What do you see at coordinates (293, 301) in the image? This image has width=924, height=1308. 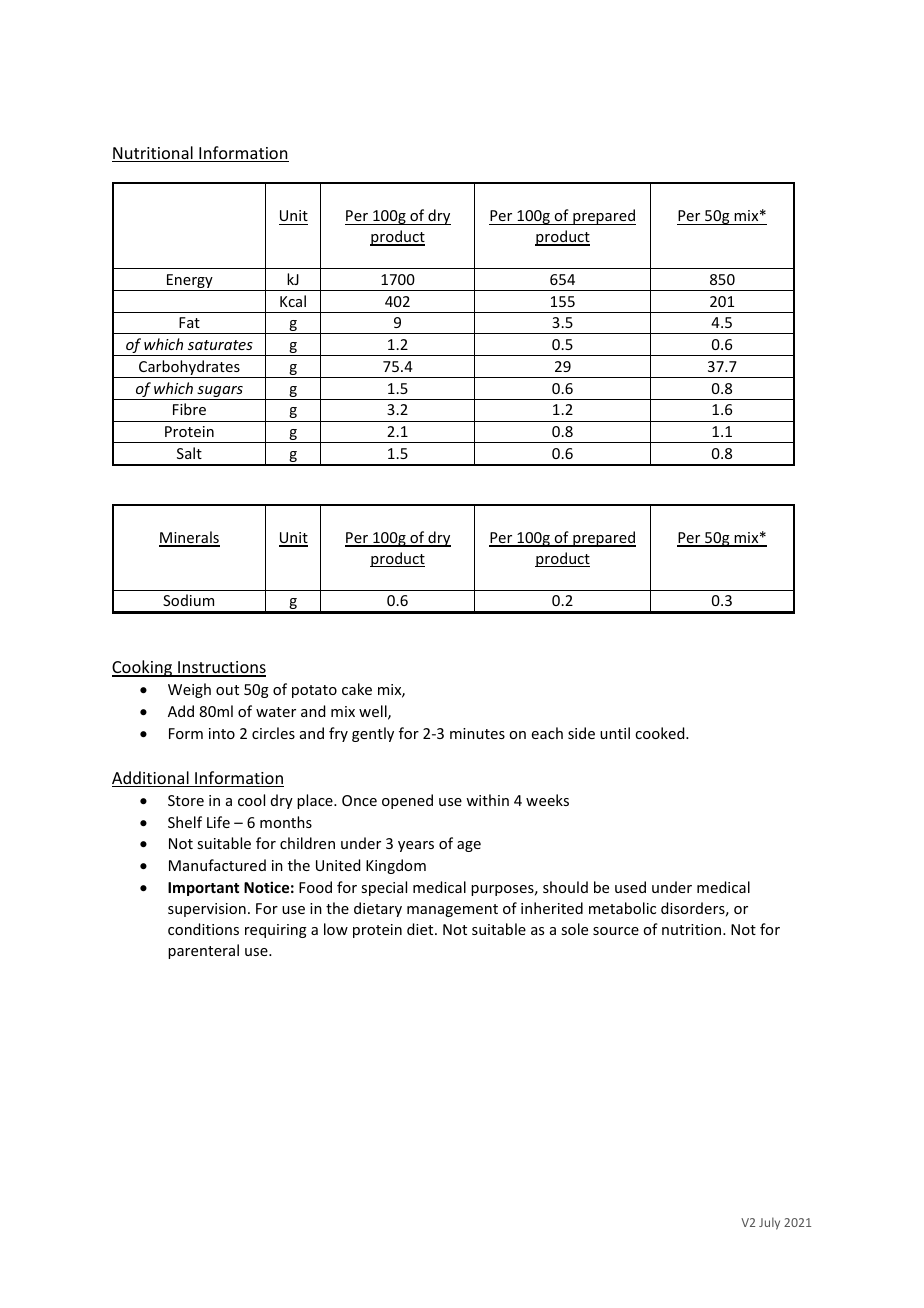 I see `Kcal` at bounding box center [293, 301].
